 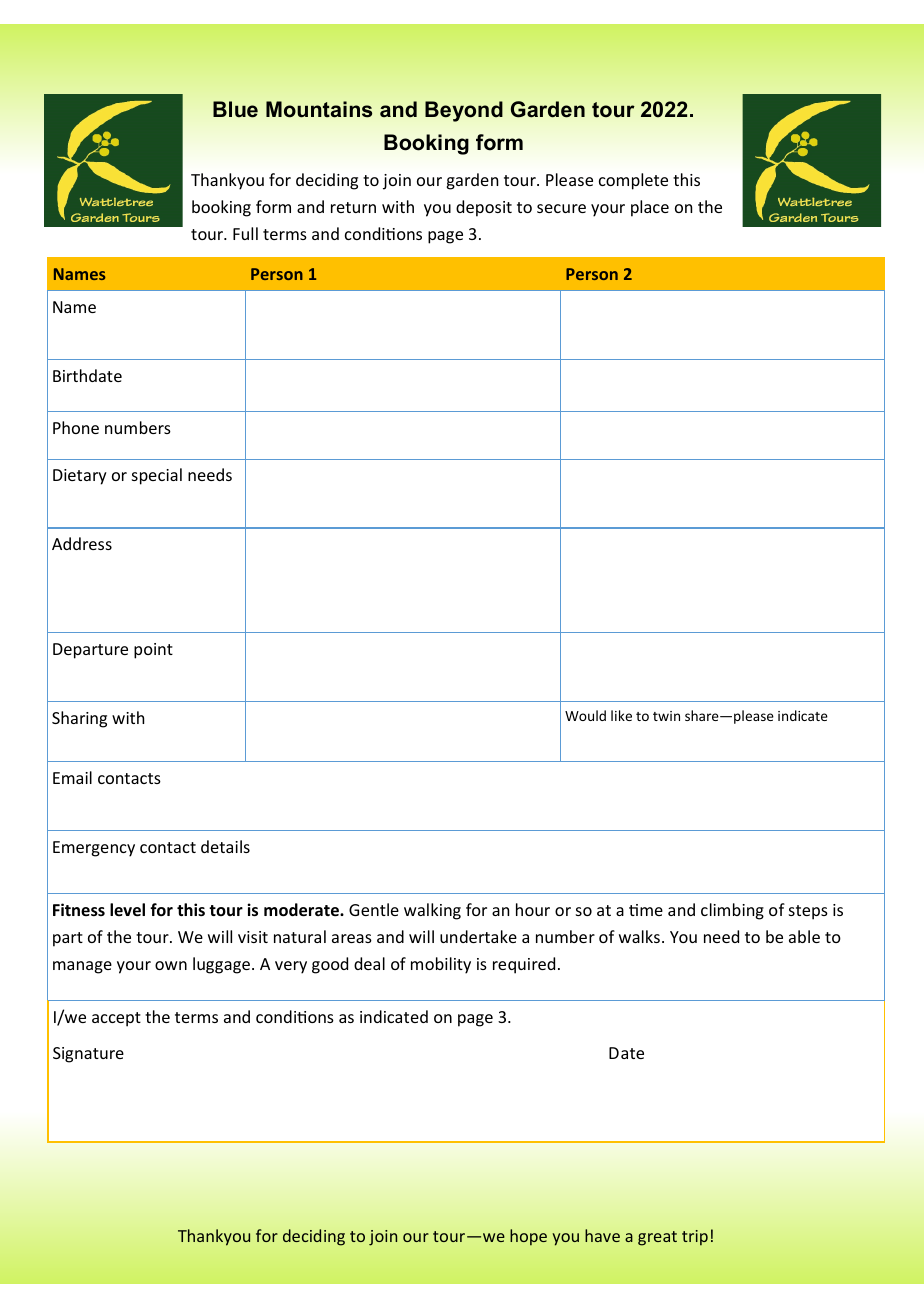 What do you see at coordinates (235, 109) in the screenshot?
I see `Blue` at bounding box center [235, 109].
